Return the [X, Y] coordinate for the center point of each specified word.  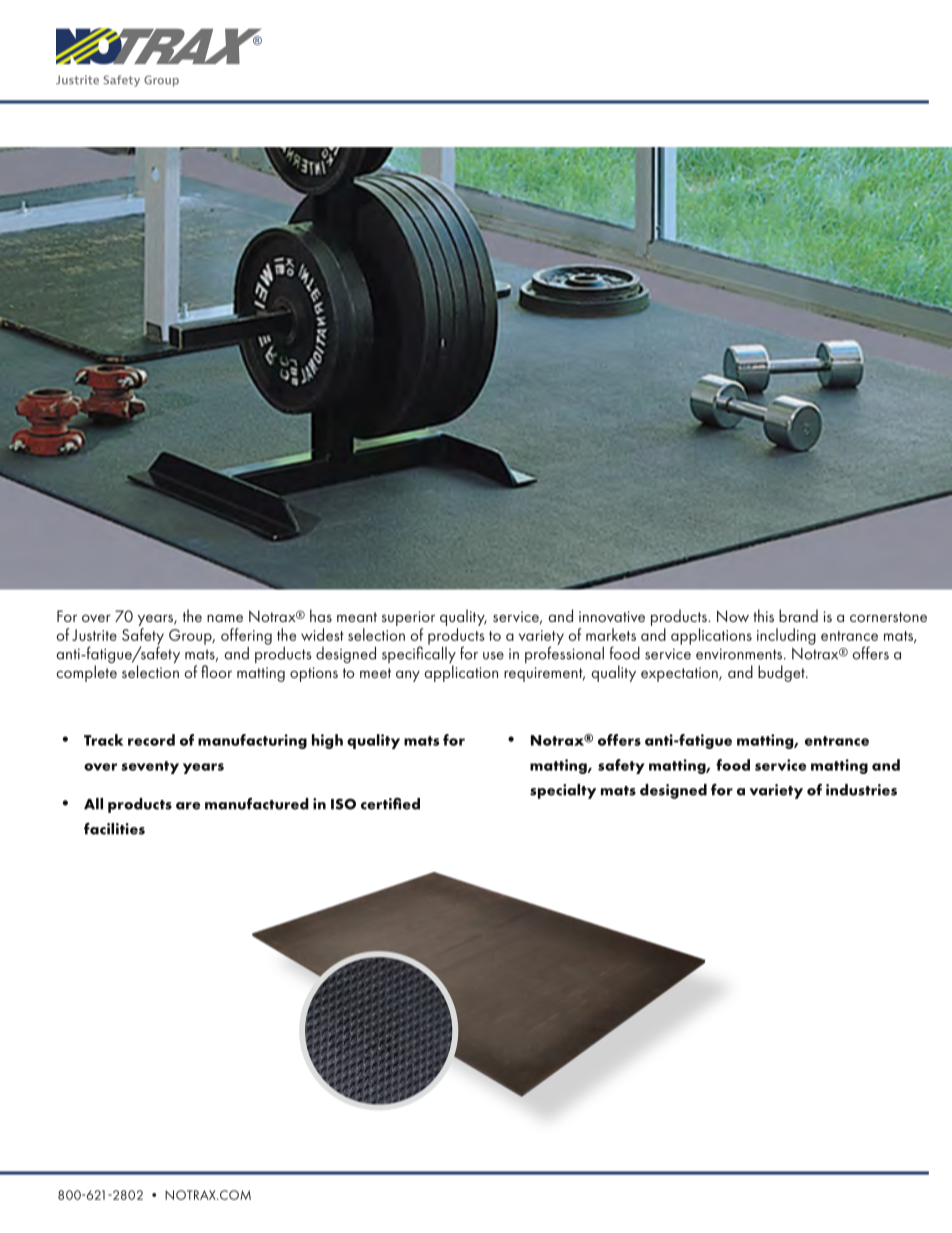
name [225, 618]
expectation [680, 674]
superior [408, 618]
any [408, 676]
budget [782, 673]
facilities [114, 829]
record [151, 740]
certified [390, 803]
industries [861, 790]
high [327, 741]
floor [216, 671]
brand [798, 615]
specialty [563, 791]
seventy [150, 767]
